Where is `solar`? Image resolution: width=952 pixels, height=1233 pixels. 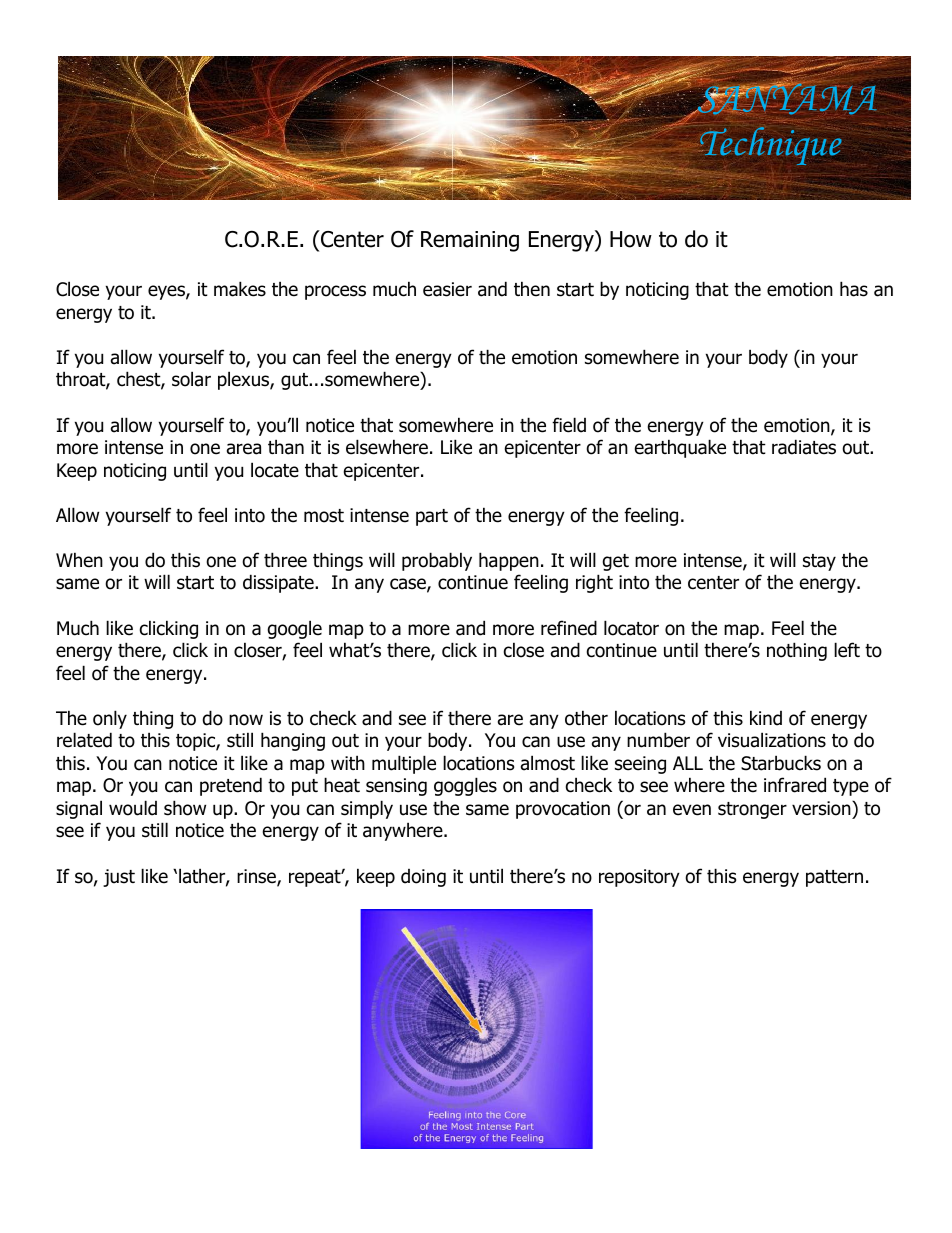
solar is located at coordinates (191, 379).
